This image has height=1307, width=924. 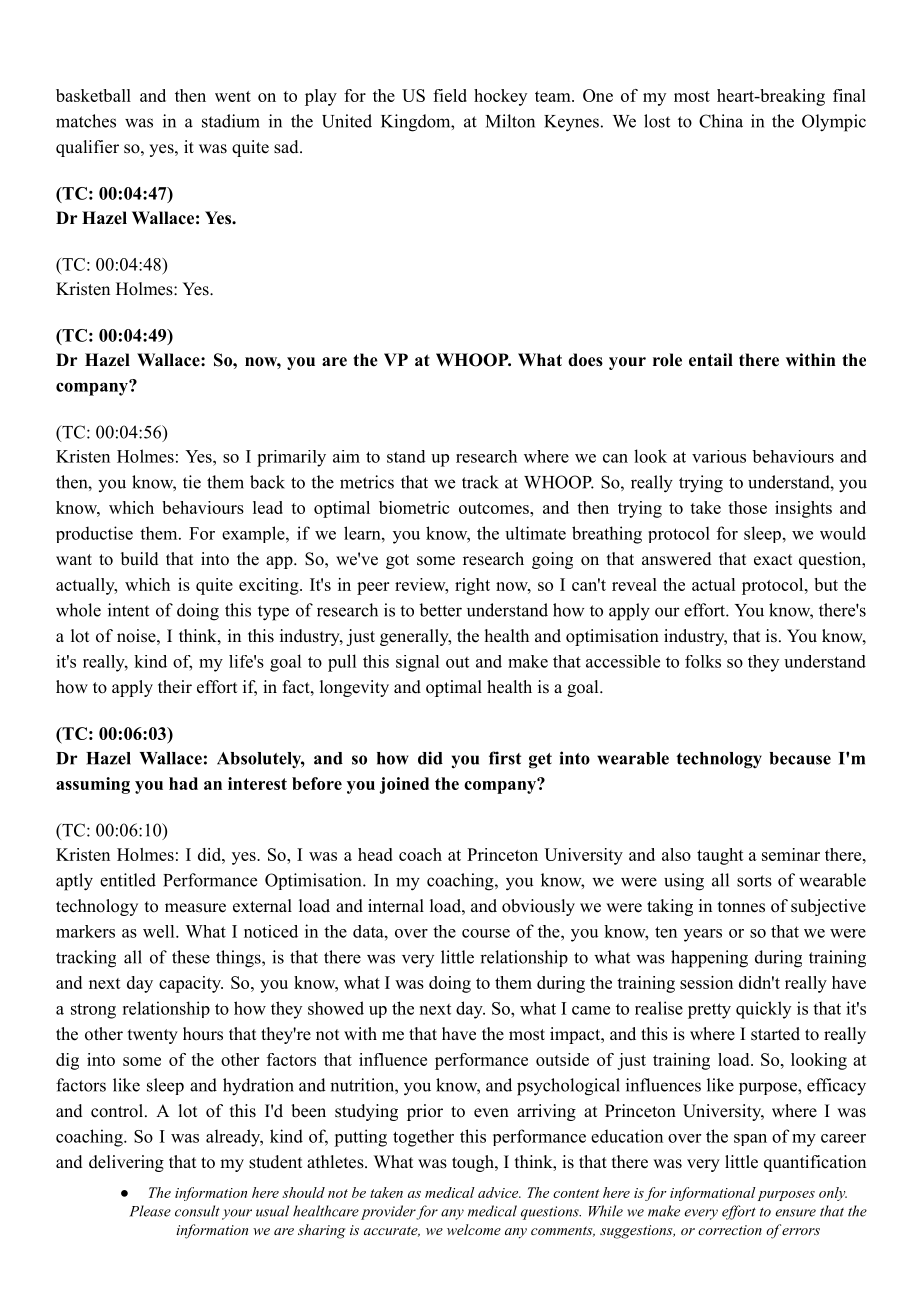 What do you see at coordinates (499, 1192) in the image?
I see `advice` at bounding box center [499, 1192].
